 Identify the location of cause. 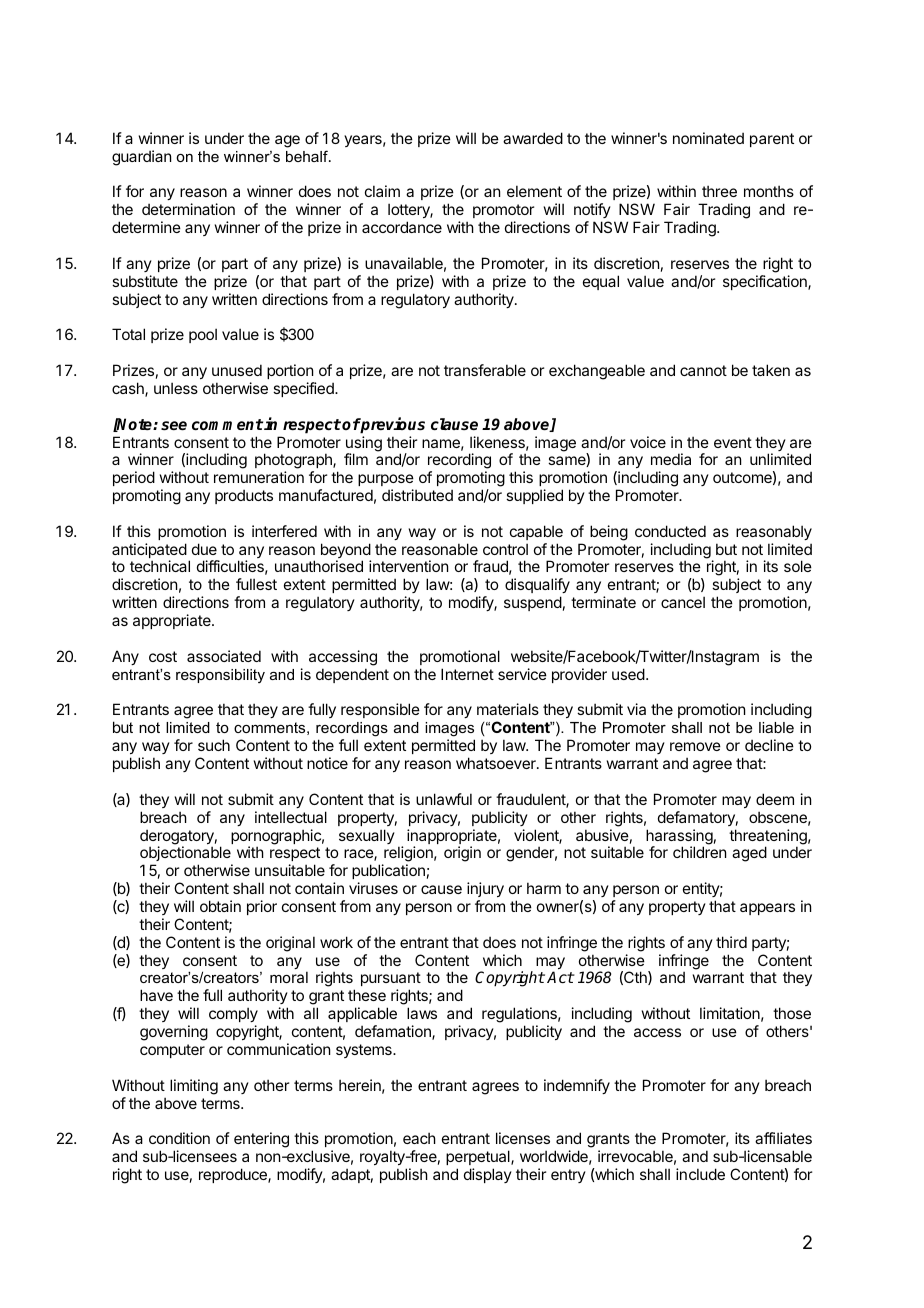
(441, 889).
